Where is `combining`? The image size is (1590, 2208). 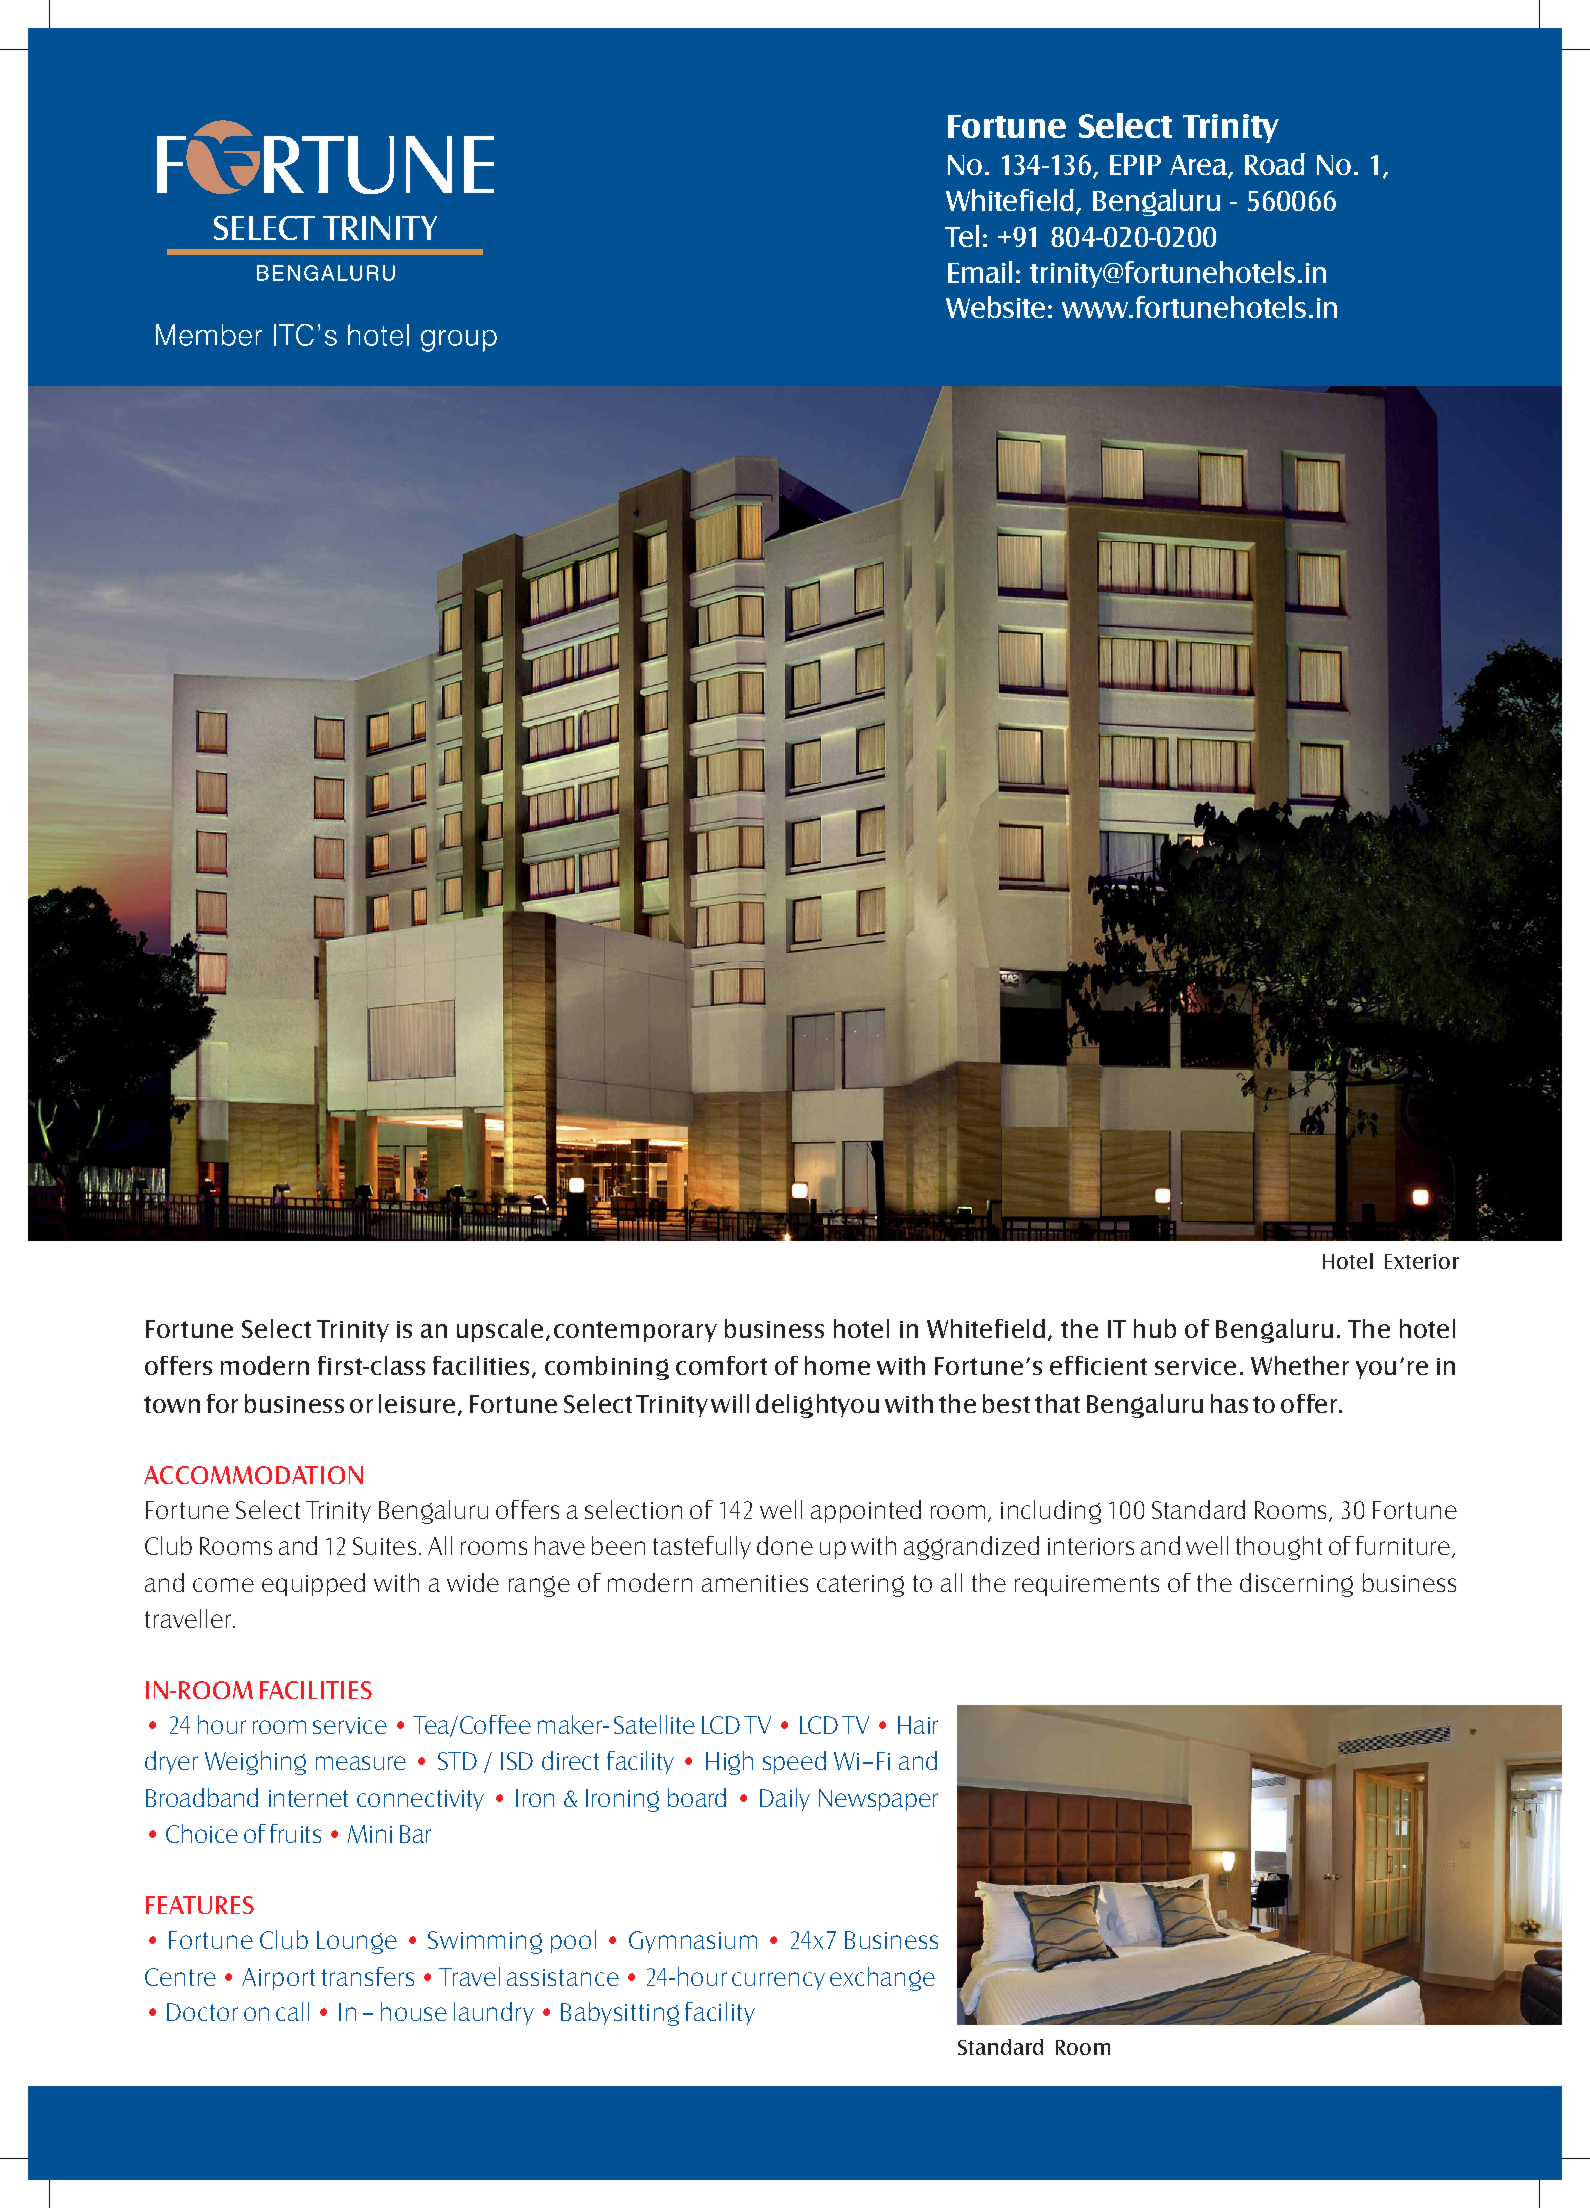 combining is located at coordinates (607, 1368).
